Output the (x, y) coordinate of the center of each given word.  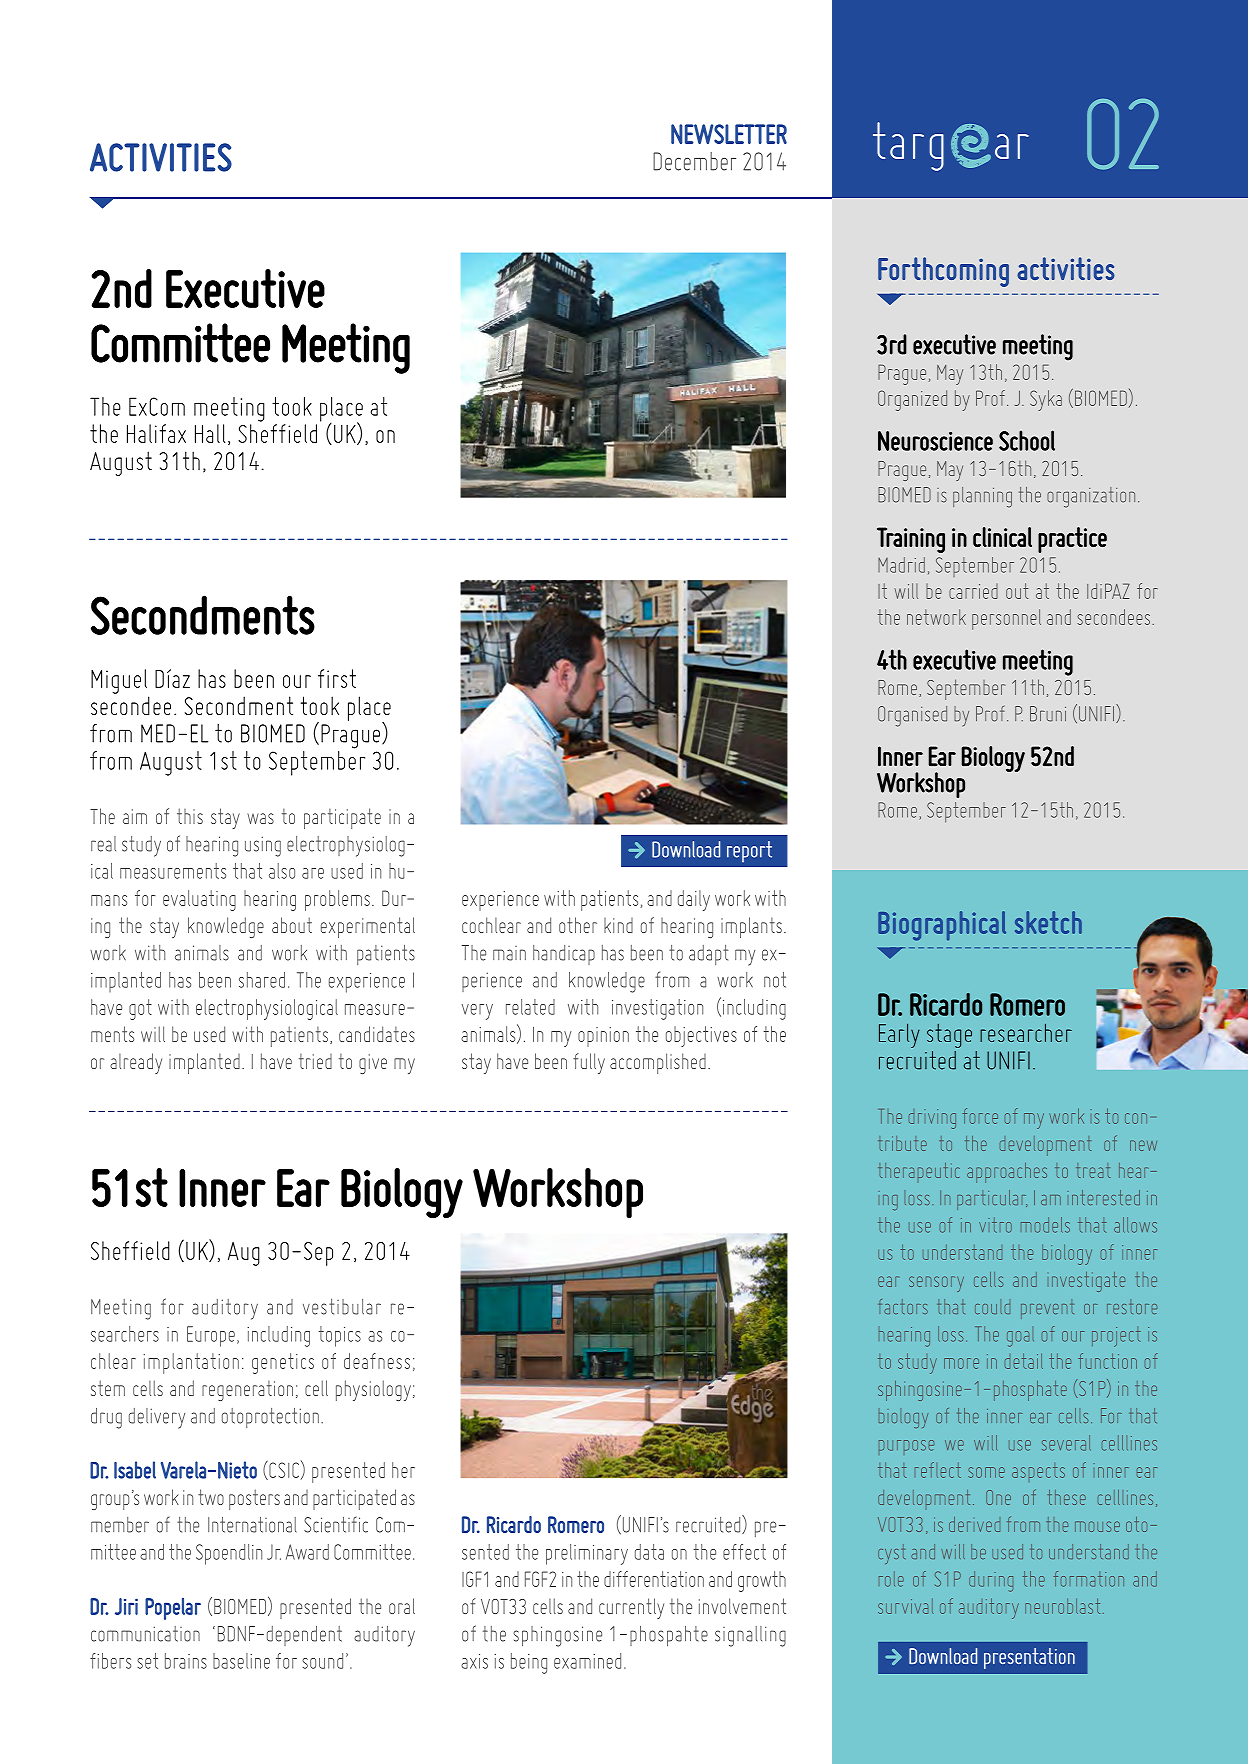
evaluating (199, 900)
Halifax (156, 433)
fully (589, 1063)
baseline (241, 1661)
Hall (210, 433)
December (694, 161)
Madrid (901, 565)
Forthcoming (943, 272)
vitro (995, 1225)
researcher (1026, 1032)
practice (1072, 540)
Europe (211, 1336)
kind (618, 925)
